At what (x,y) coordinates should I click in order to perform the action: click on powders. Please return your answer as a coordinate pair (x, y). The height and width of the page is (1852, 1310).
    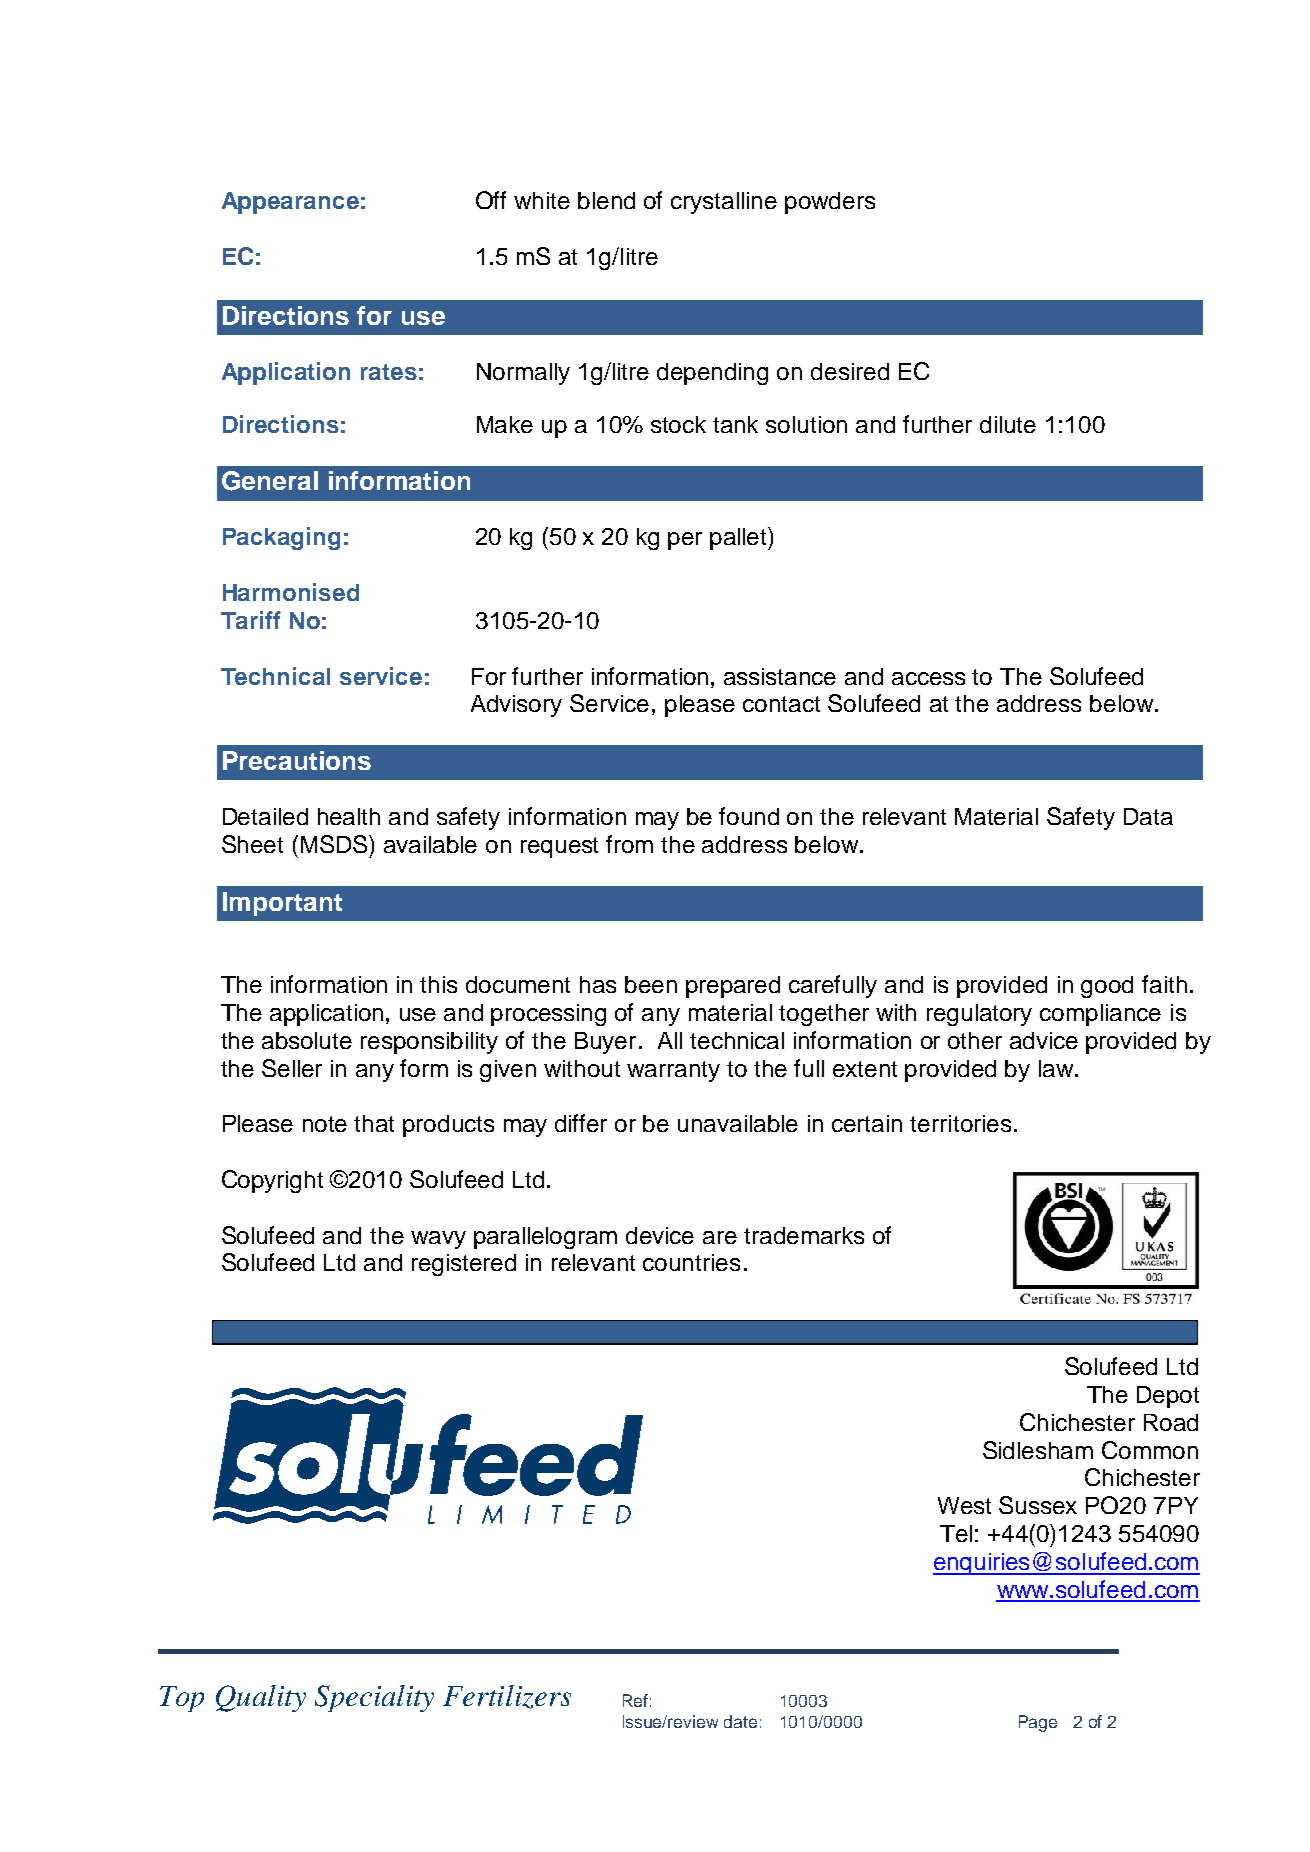
    Looking at the image, I should click on (830, 203).
